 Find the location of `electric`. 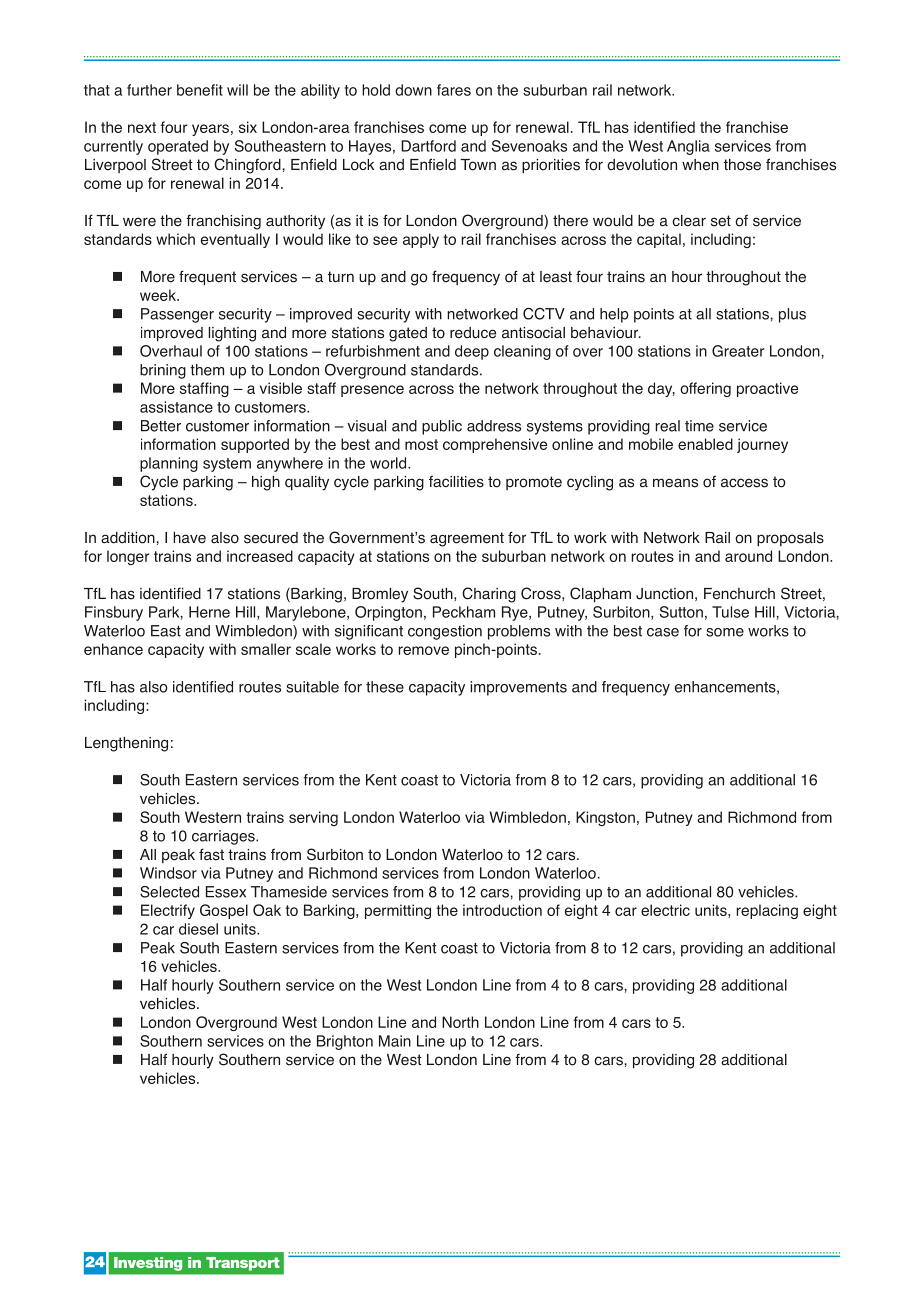

electric is located at coordinates (665, 910).
